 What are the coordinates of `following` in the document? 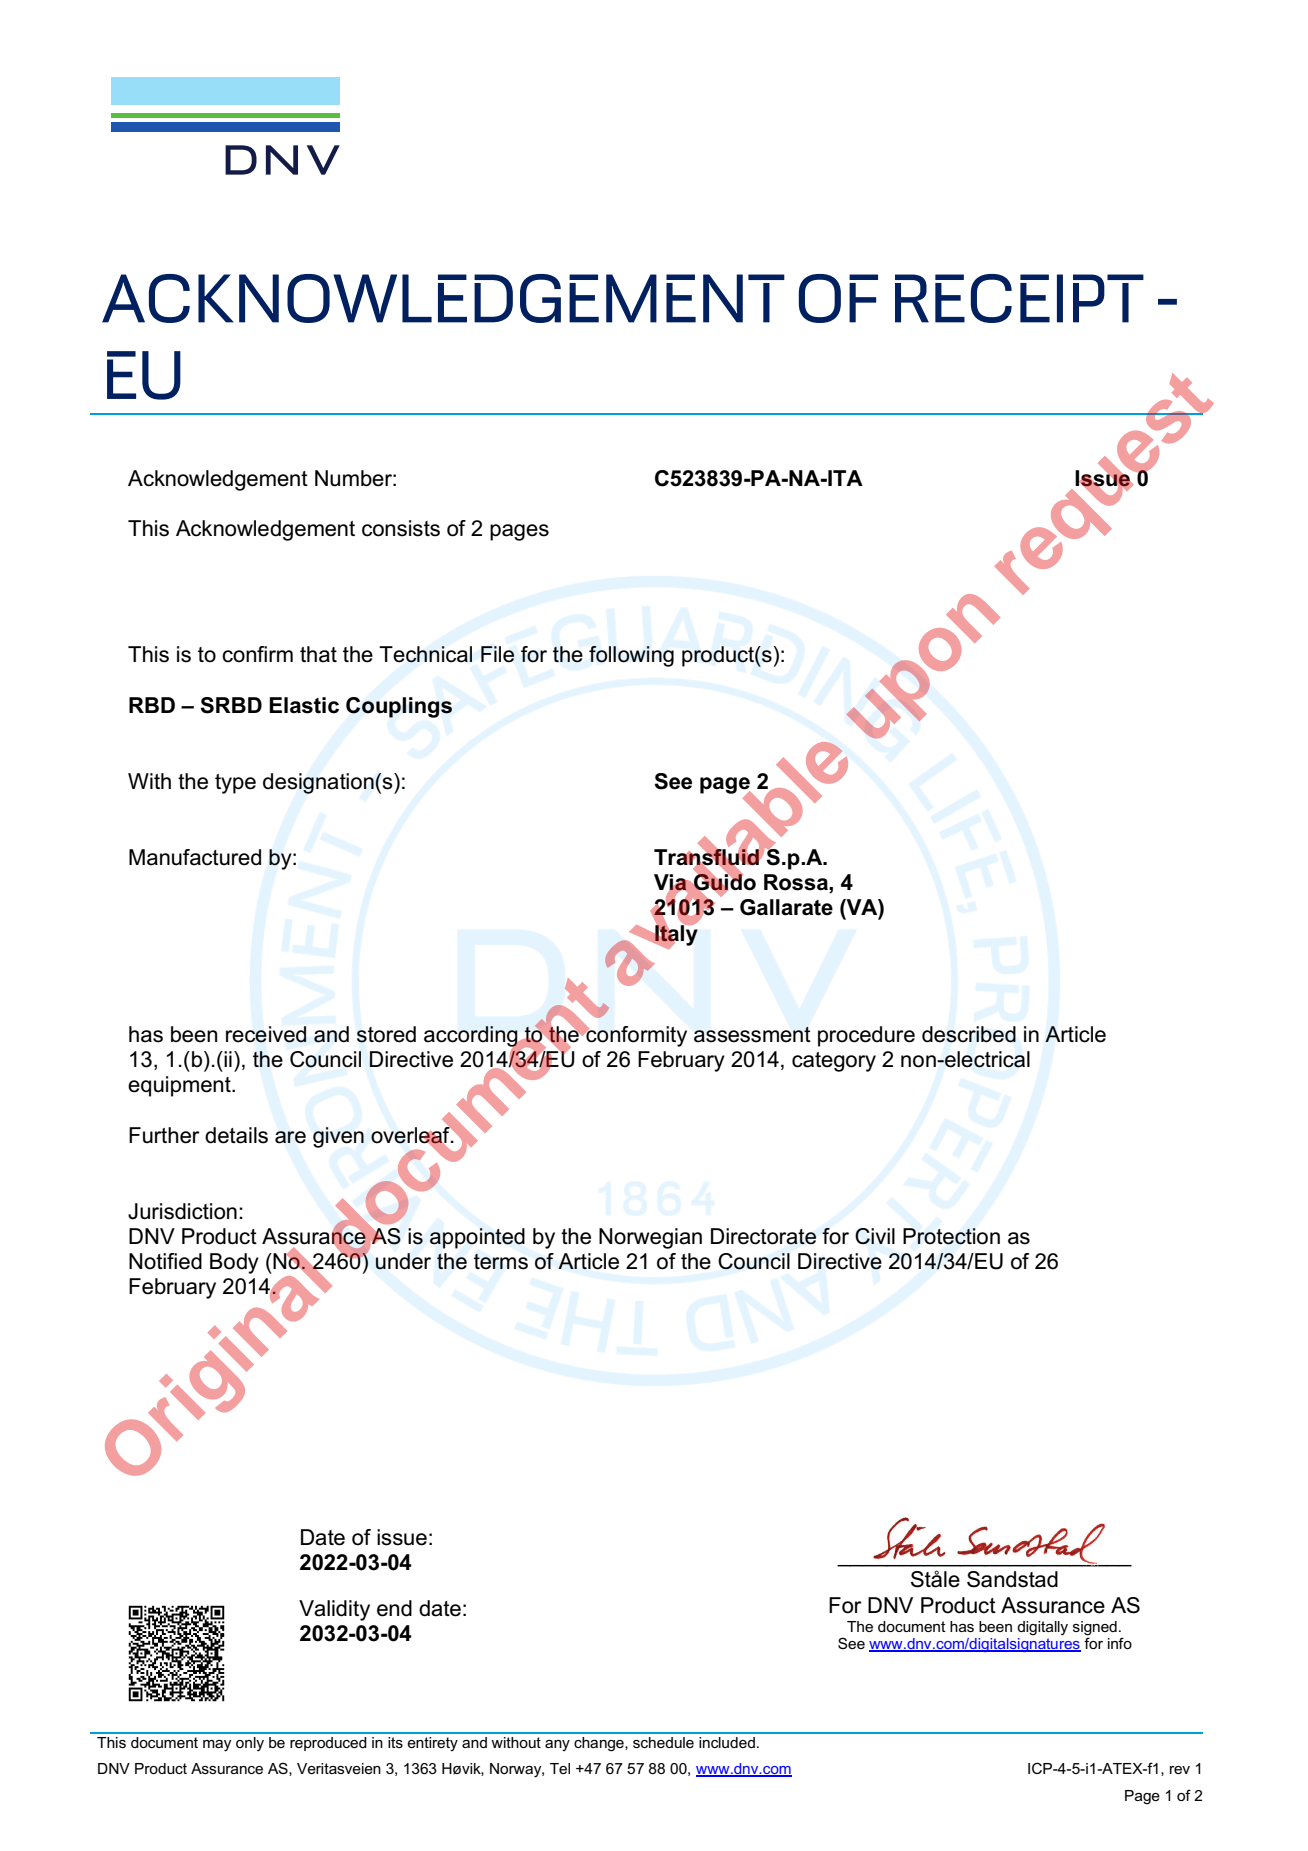 It's located at (631, 656).
